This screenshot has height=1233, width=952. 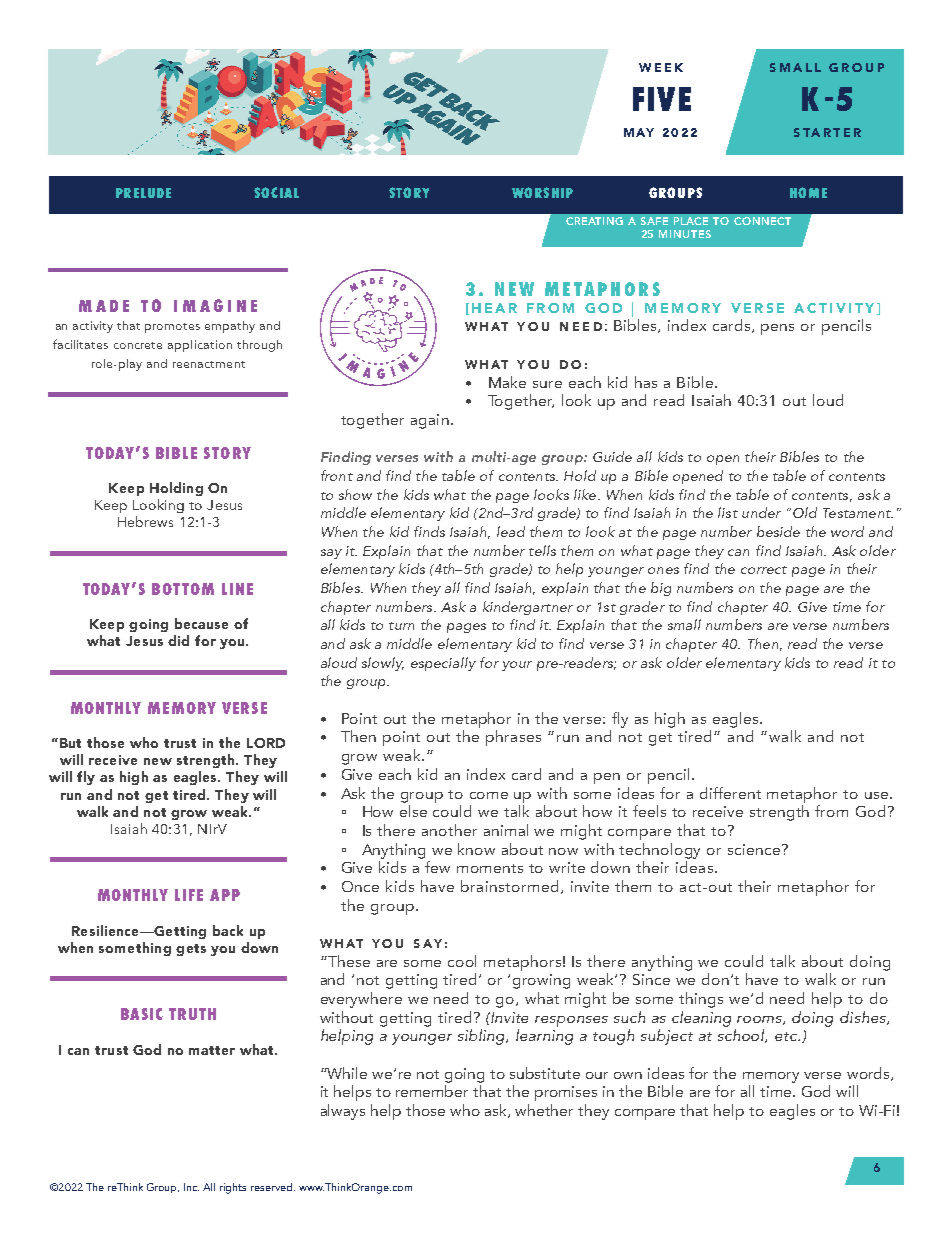 I want to click on correct, so click(x=764, y=570).
